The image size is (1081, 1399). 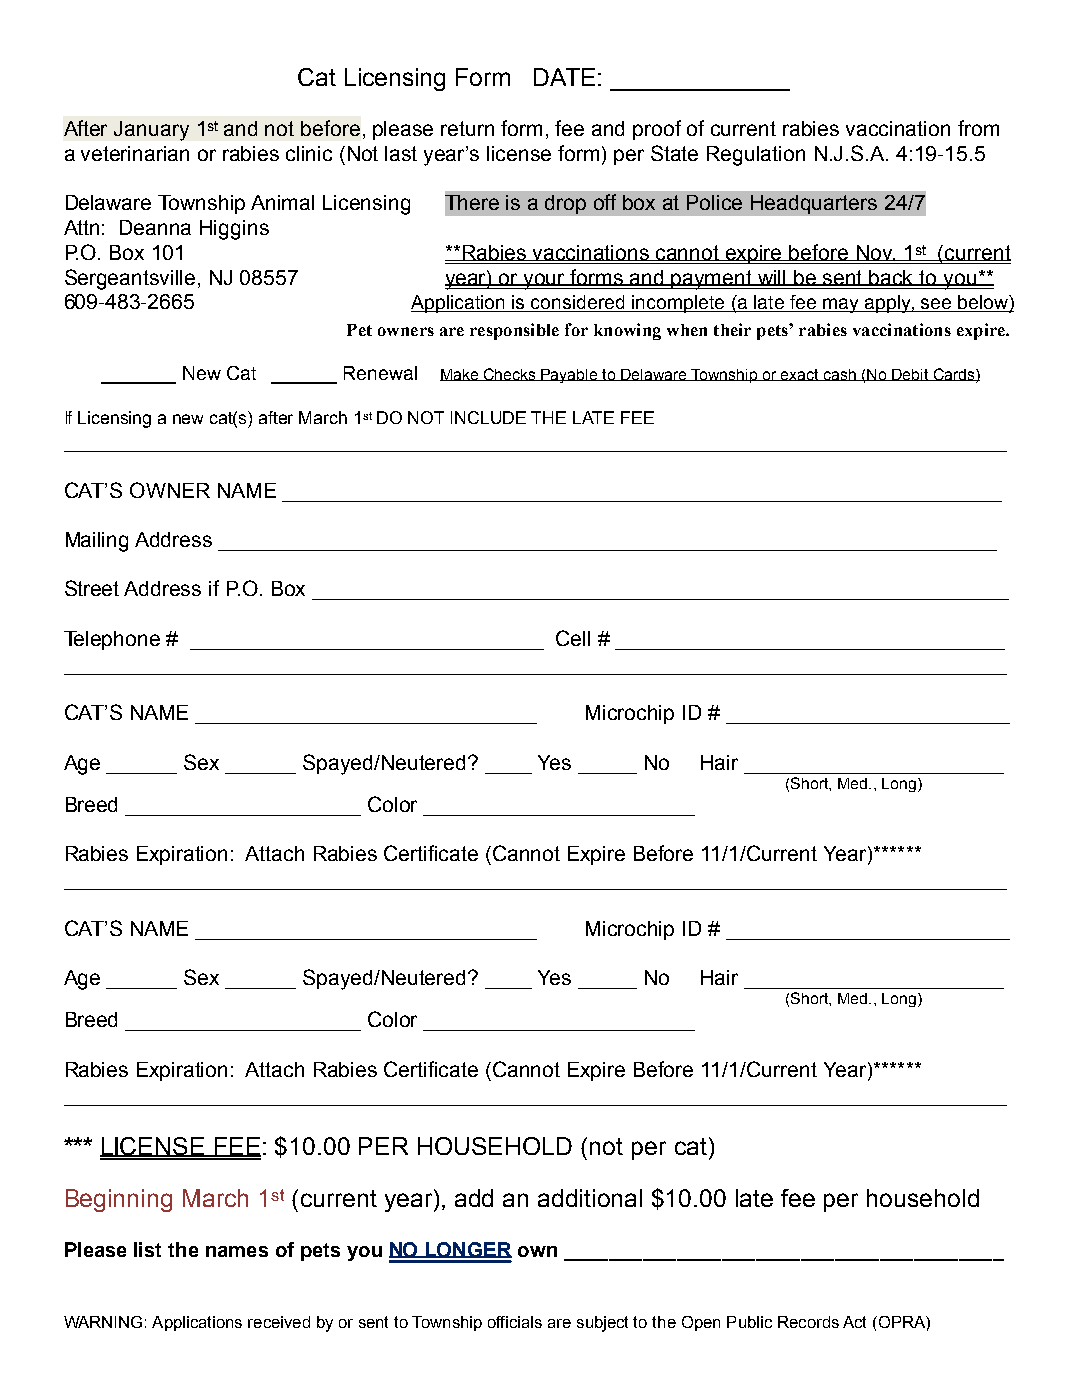 What do you see at coordinates (514, 331) in the document?
I see `responsible` at bounding box center [514, 331].
